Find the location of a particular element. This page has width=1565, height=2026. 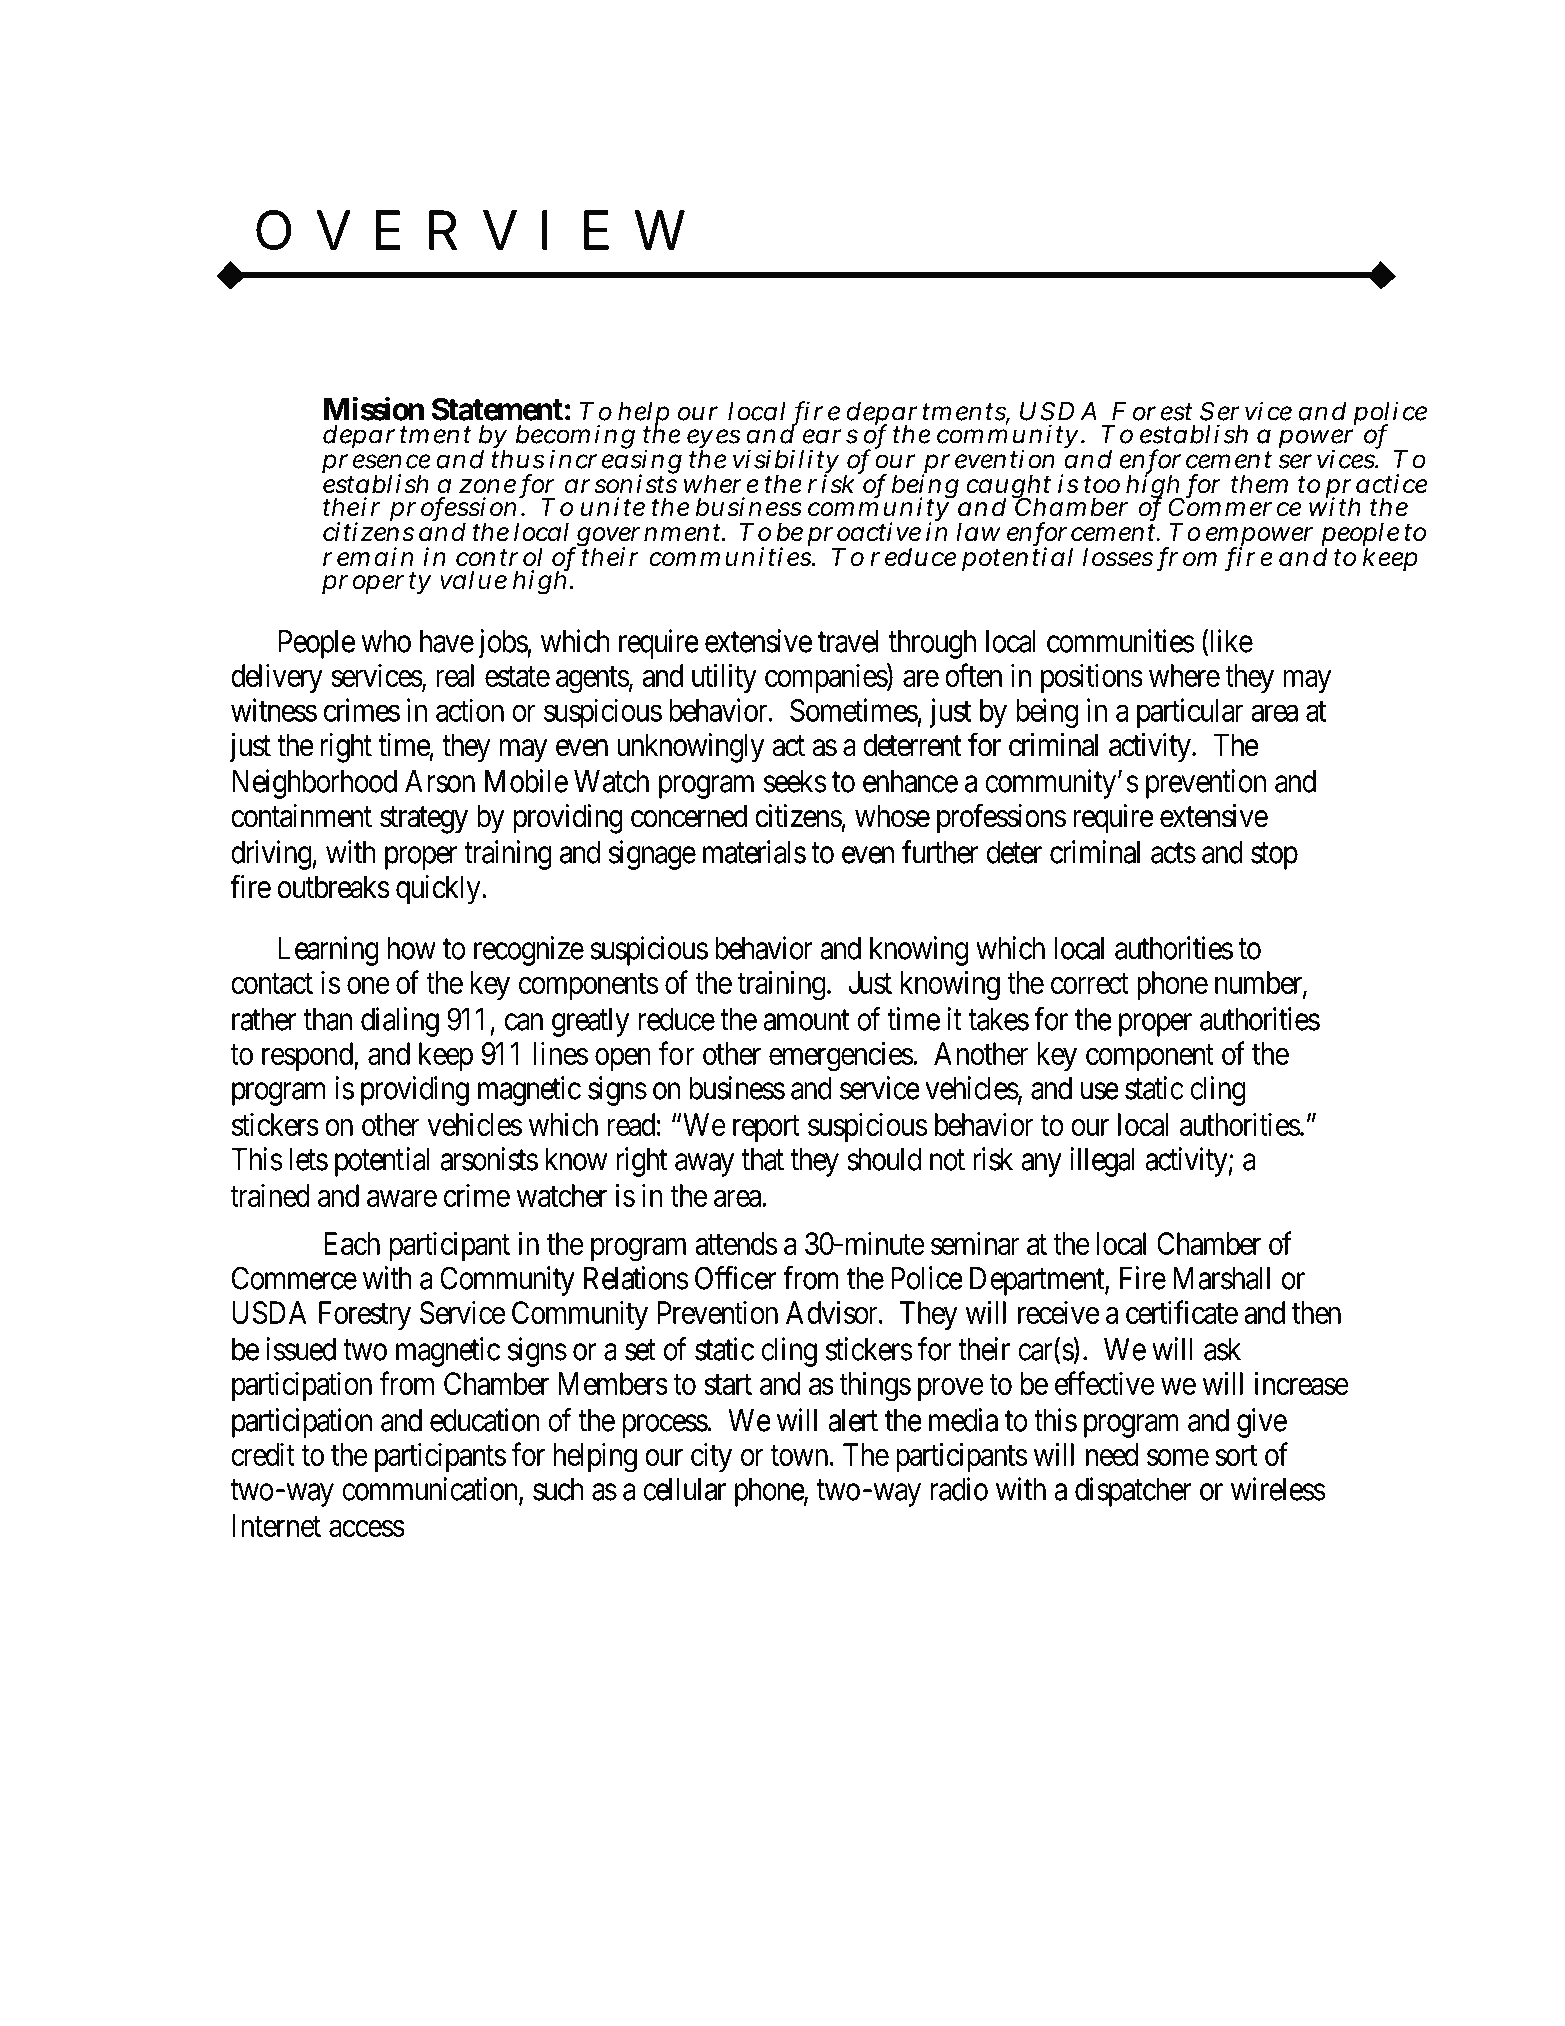

amount is located at coordinates (806, 1020).
